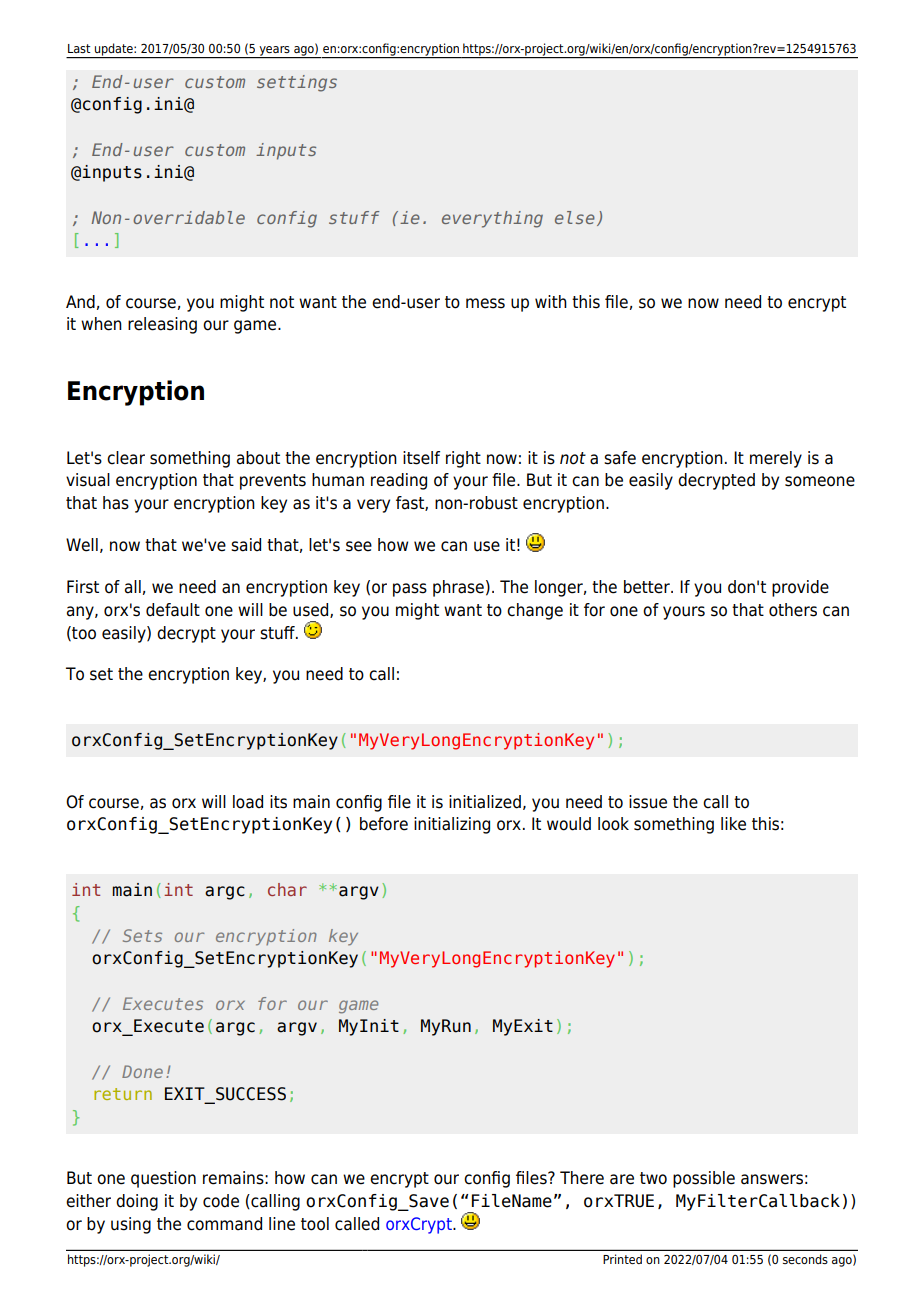 The image size is (924, 1308). Describe the element at coordinates (173, 610) in the page. I see `default` at that location.
